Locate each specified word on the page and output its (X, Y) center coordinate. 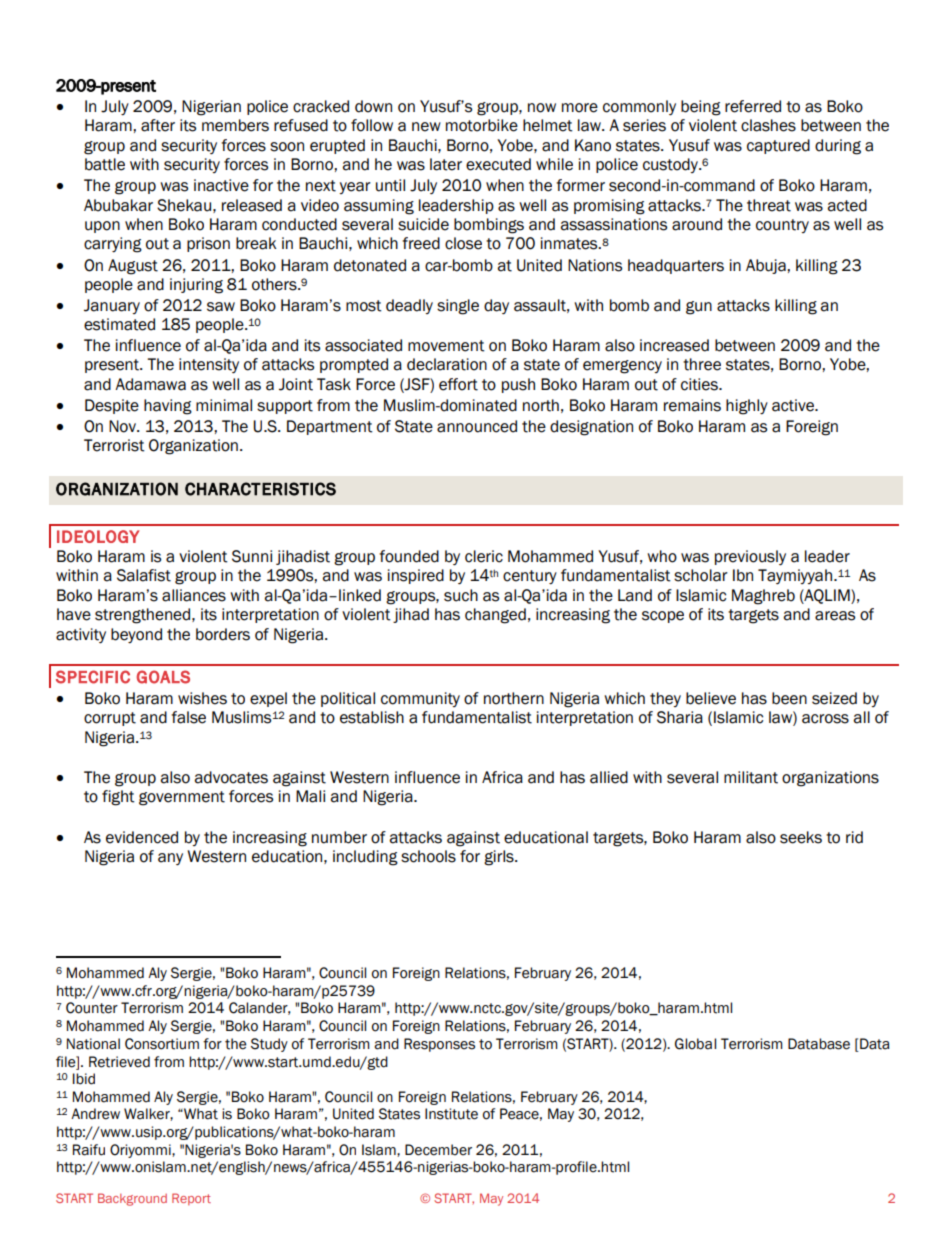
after (158, 125)
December (438, 1150)
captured (778, 146)
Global (695, 1044)
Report (191, 1199)
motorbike (482, 125)
